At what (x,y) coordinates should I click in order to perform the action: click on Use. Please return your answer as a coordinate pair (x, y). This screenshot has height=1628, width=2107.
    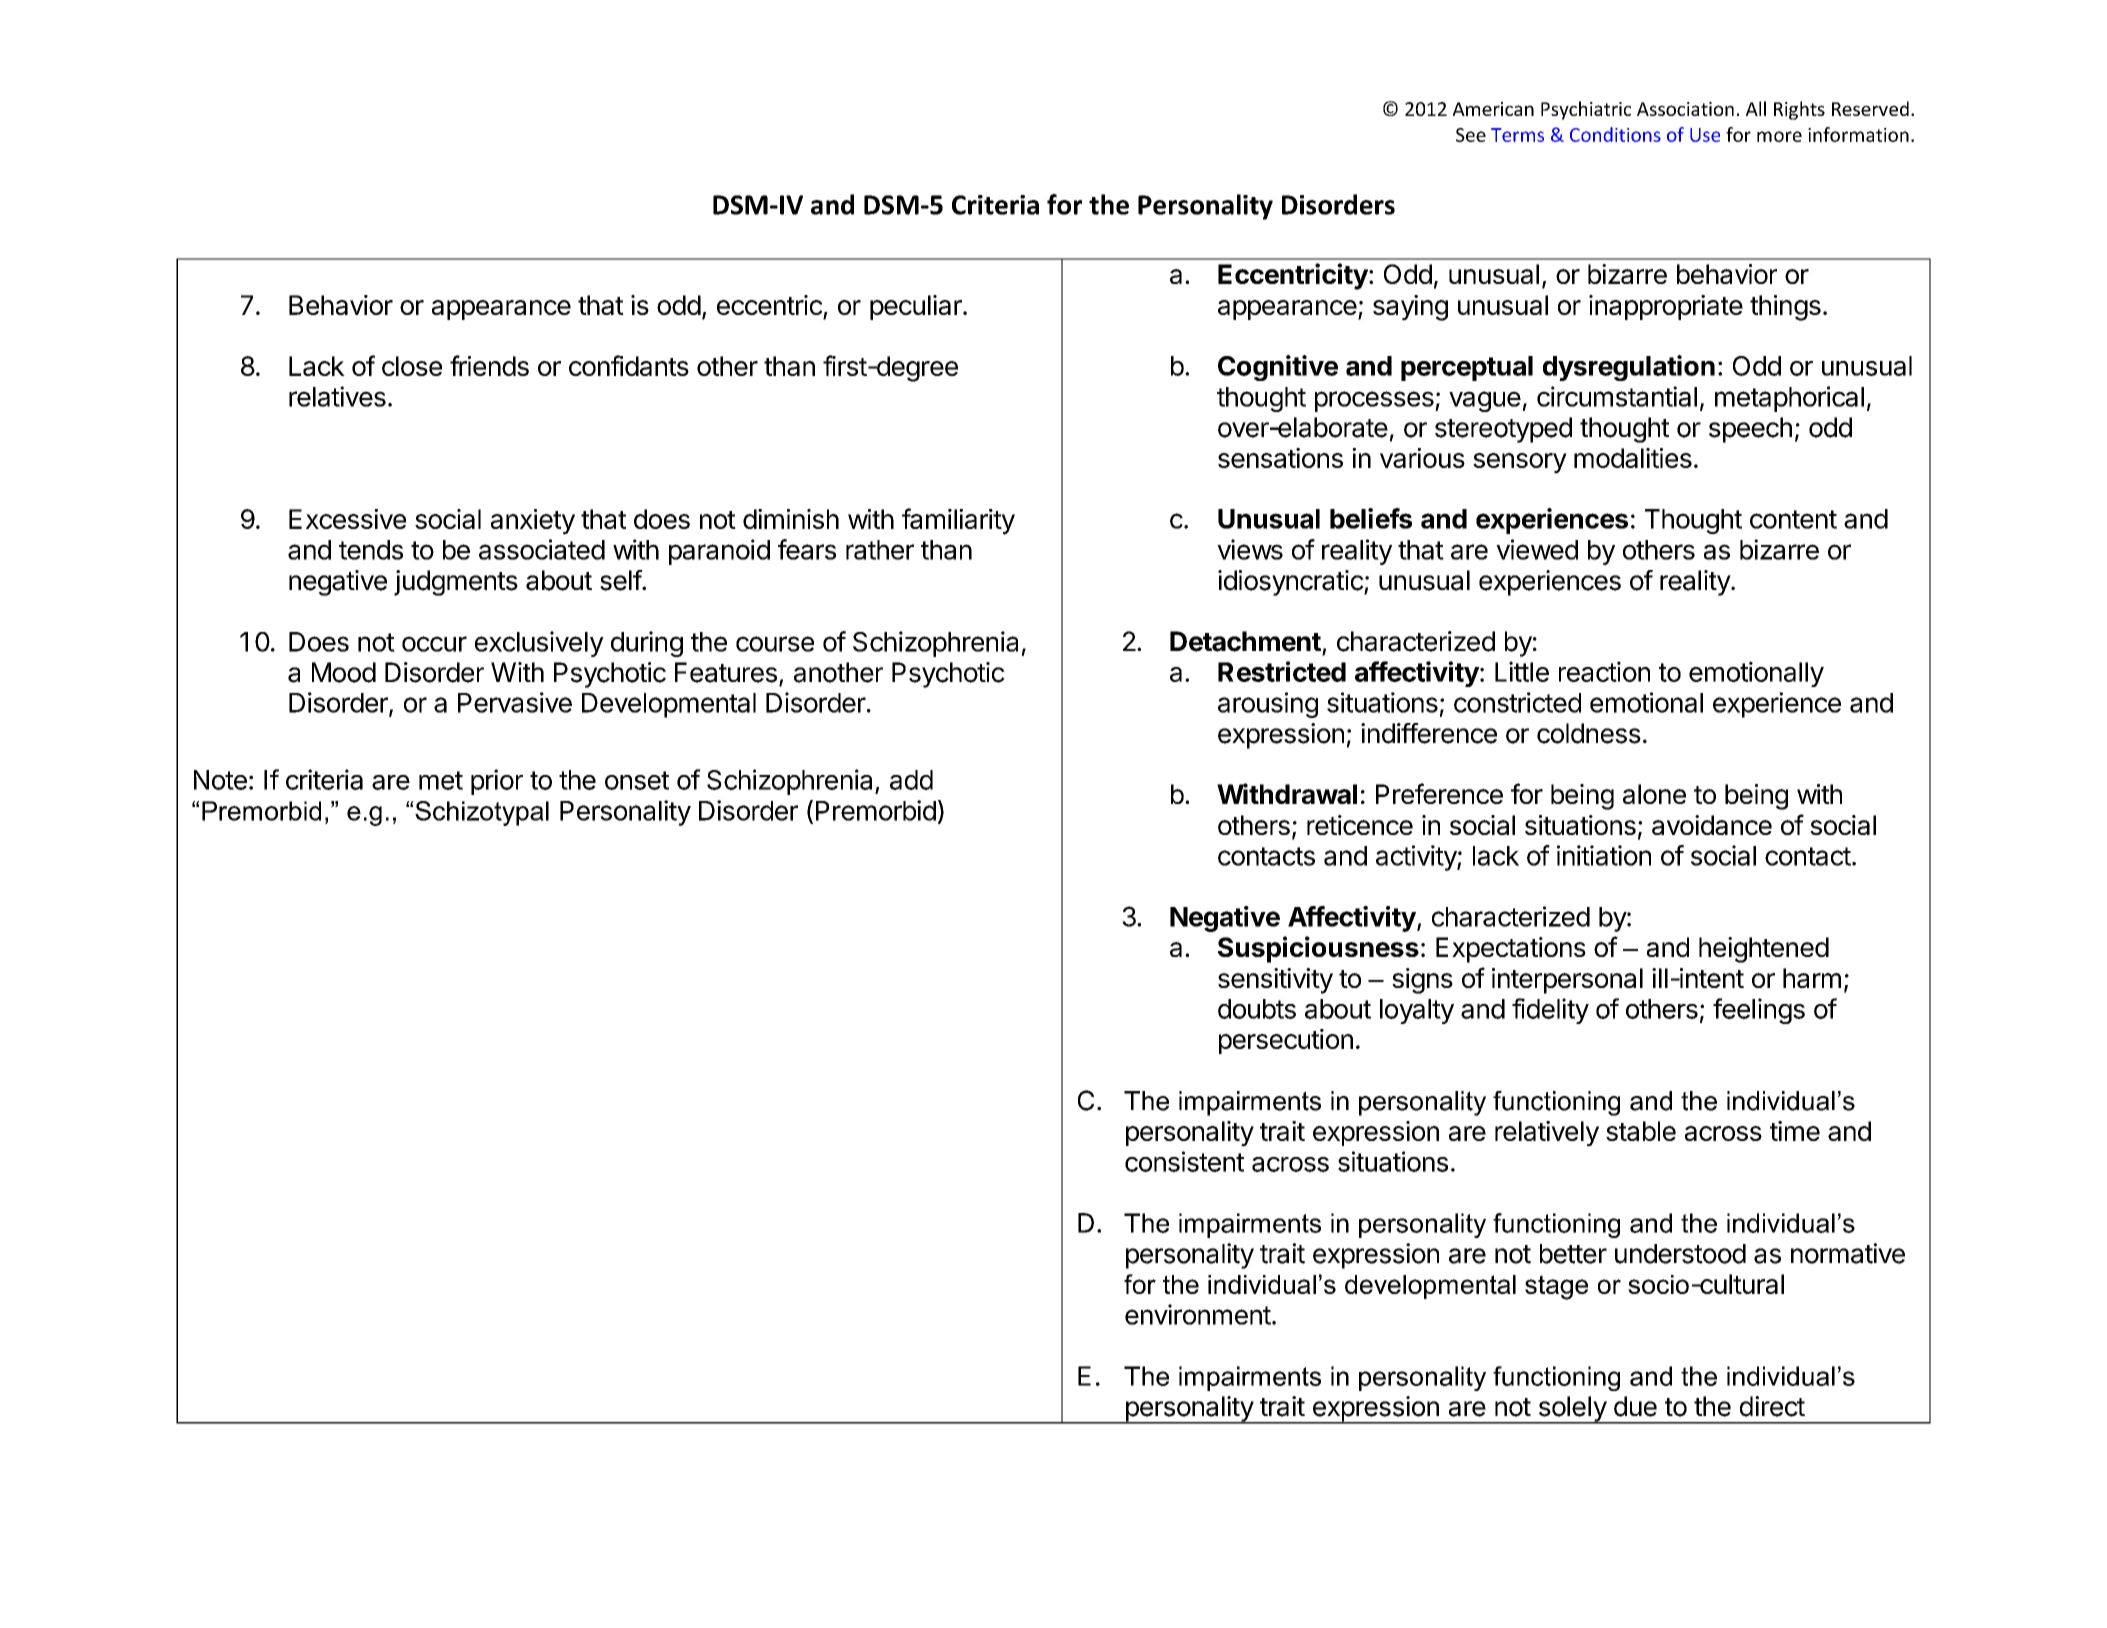
    Looking at the image, I should click on (1705, 135).
